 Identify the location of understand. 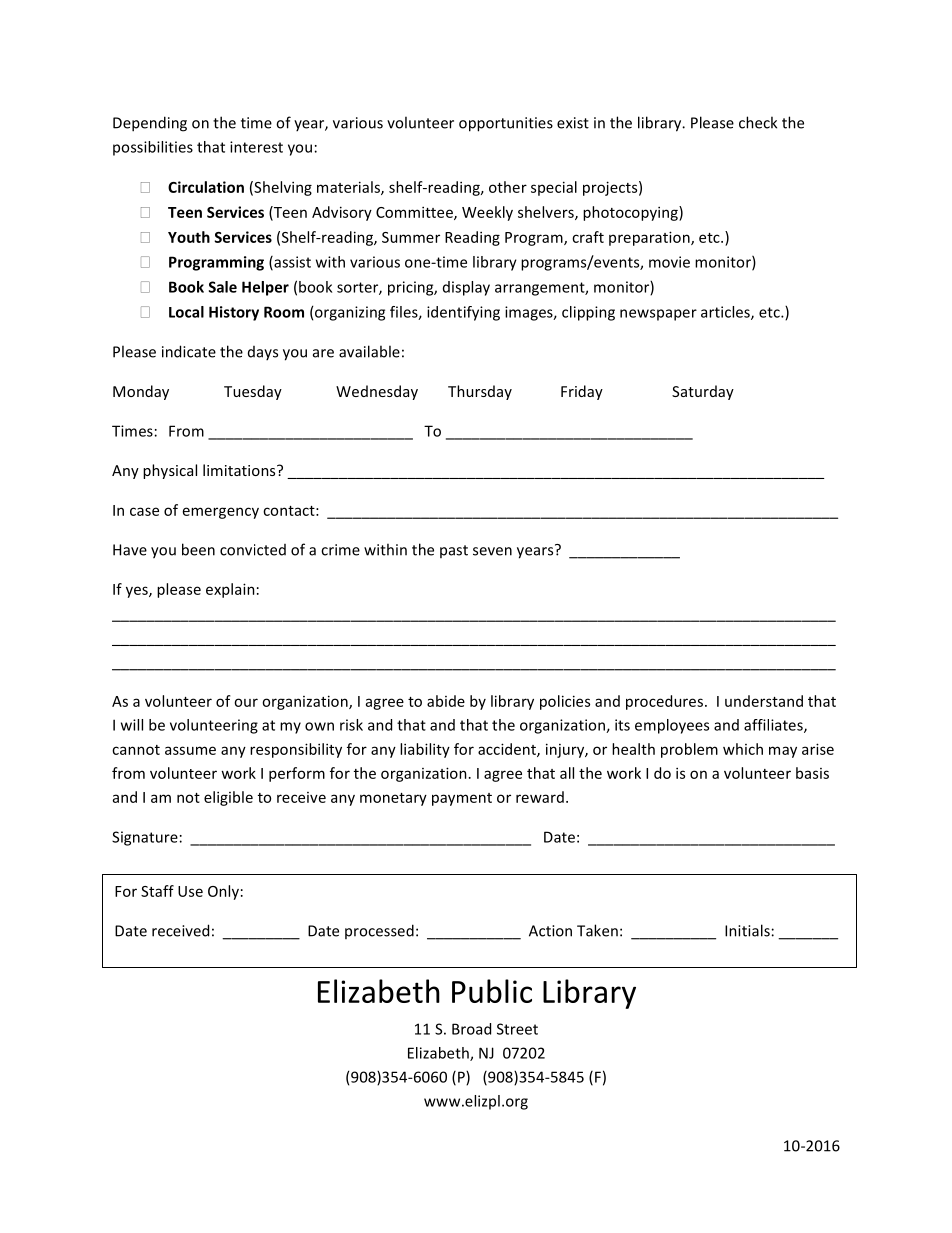
(764, 701).
